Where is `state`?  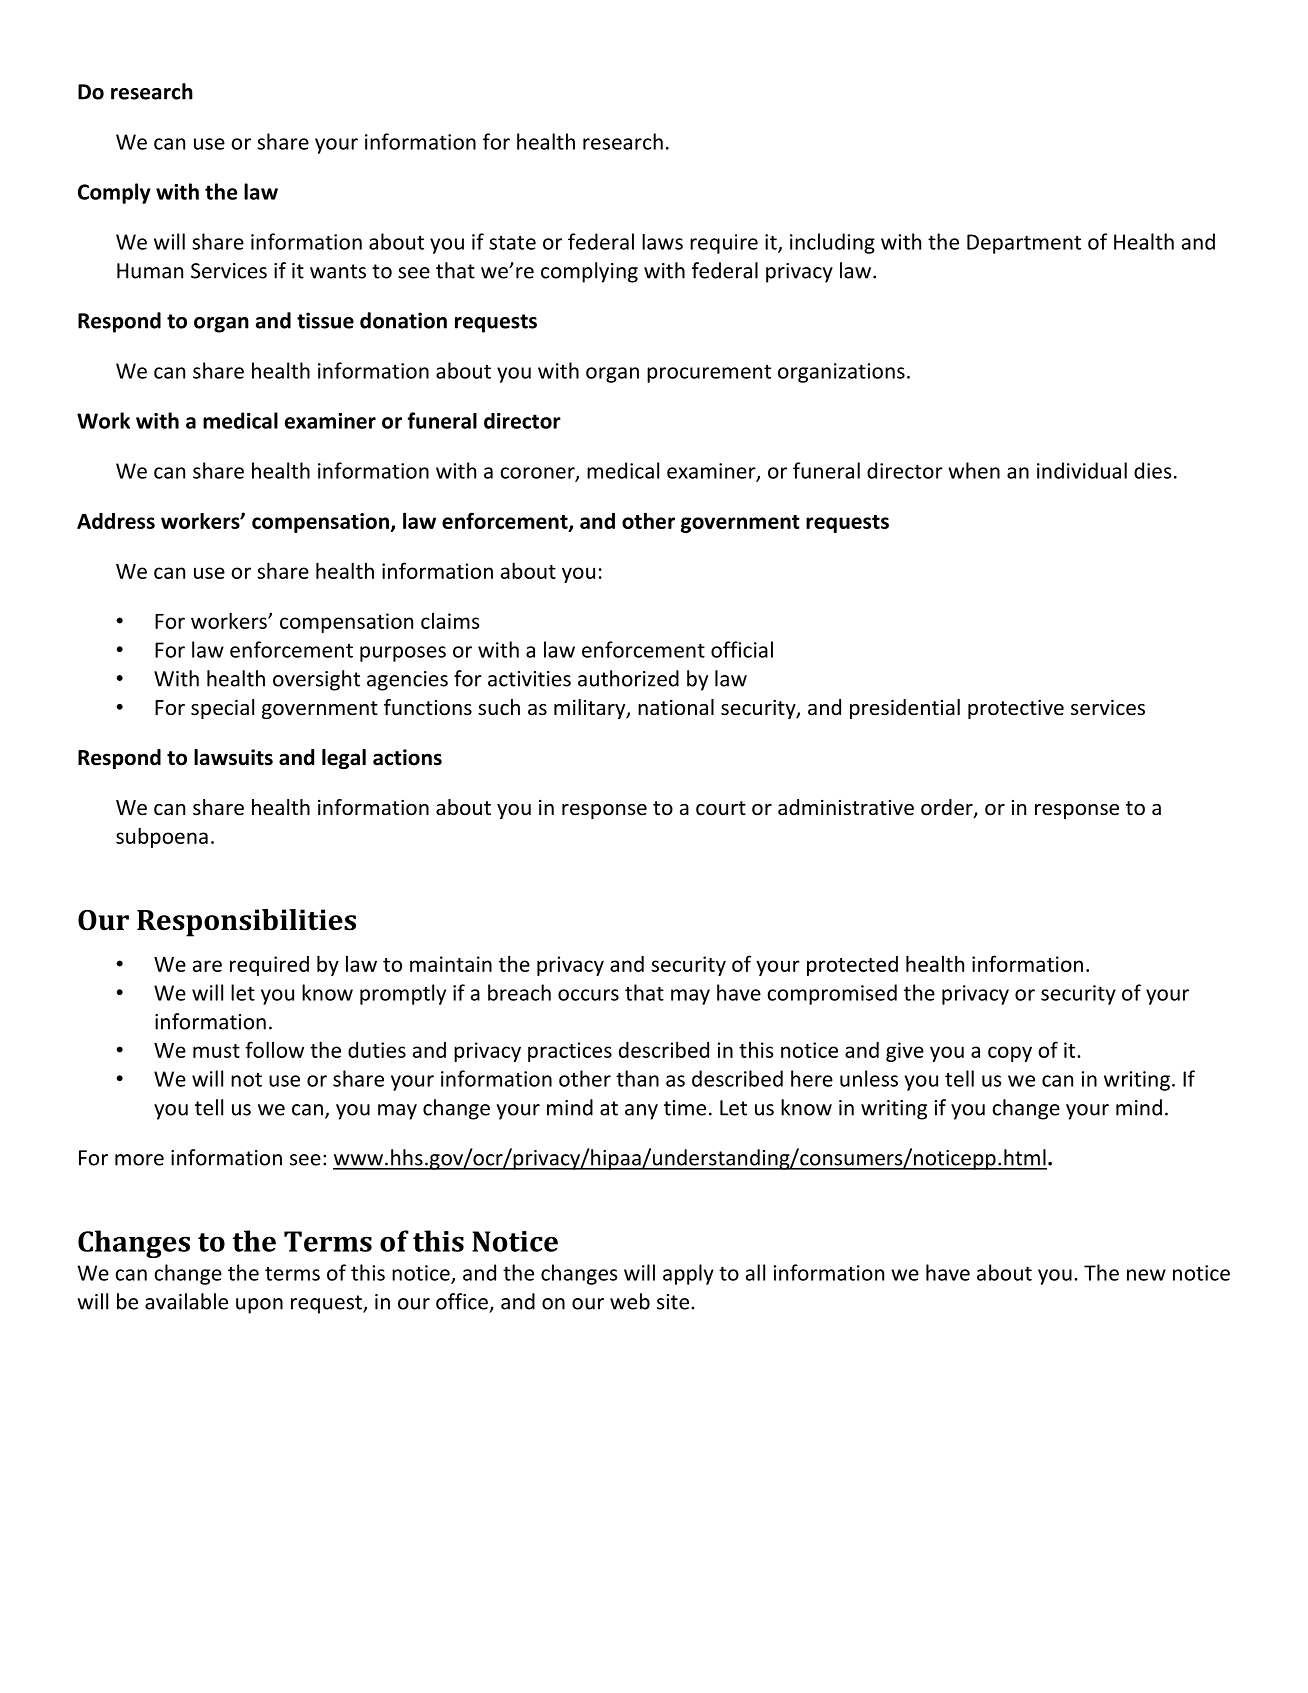
state is located at coordinates (512, 242).
